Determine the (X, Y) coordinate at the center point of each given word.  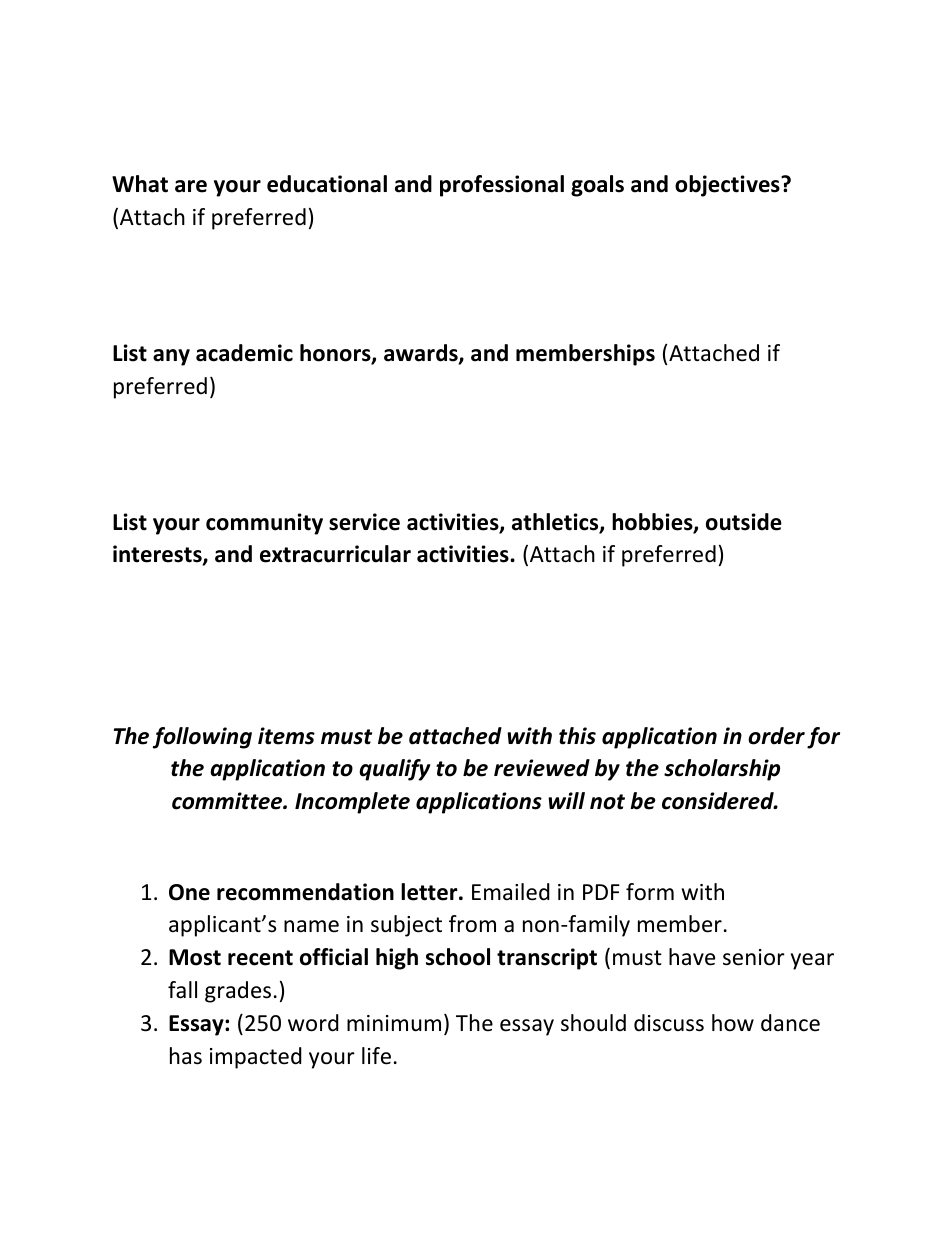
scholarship (722, 770)
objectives (728, 186)
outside (744, 522)
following (202, 738)
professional (502, 186)
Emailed (511, 892)
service (364, 522)
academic (244, 353)
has (186, 1056)
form (650, 892)
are (191, 186)
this (577, 736)
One (189, 892)
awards (422, 354)
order (776, 736)
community (264, 524)
